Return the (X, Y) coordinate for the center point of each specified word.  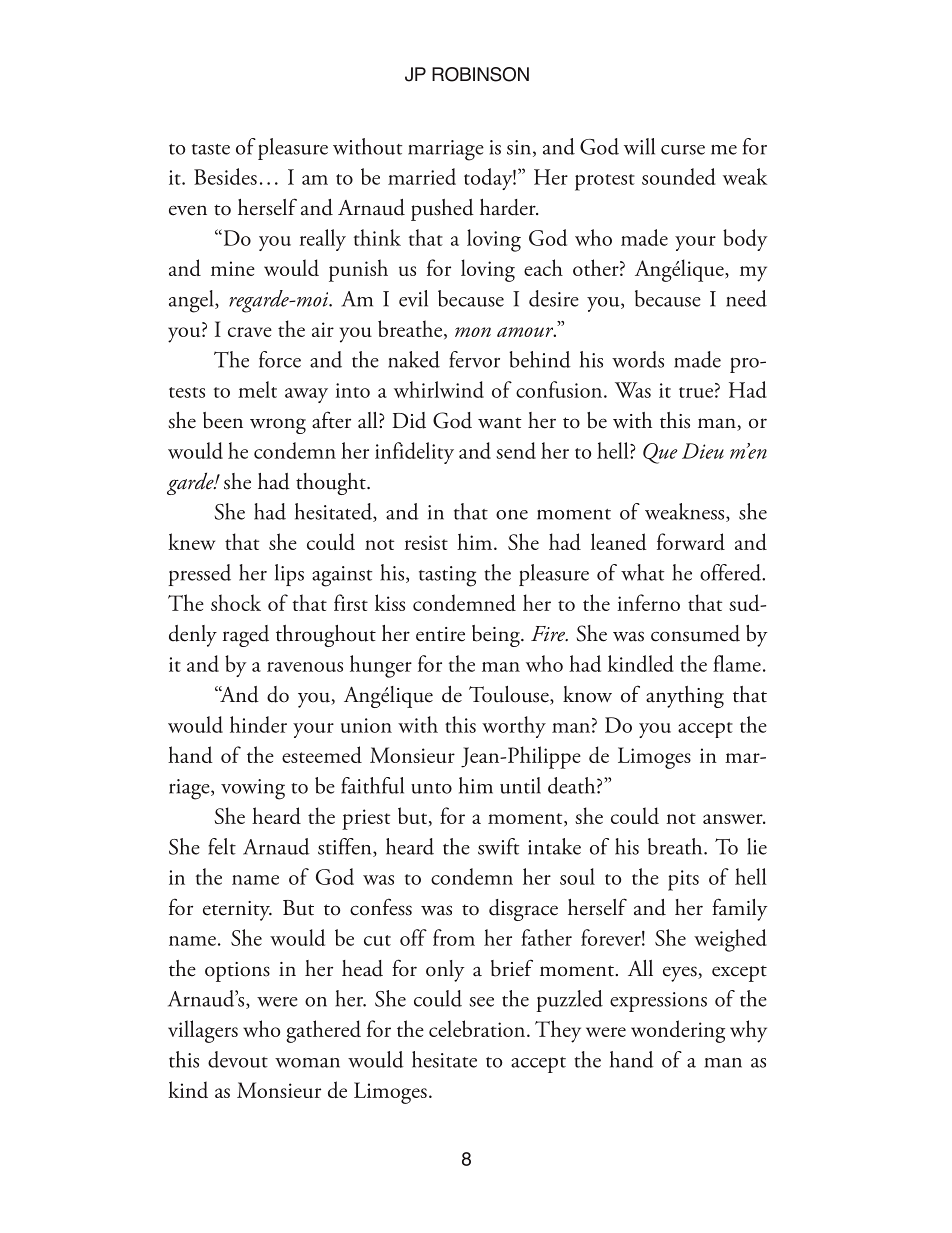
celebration (478, 1028)
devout (238, 1059)
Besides (225, 176)
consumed (695, 633)
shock (236, 602)
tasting (447, 576)
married (422, 176)
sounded (679, 176)
